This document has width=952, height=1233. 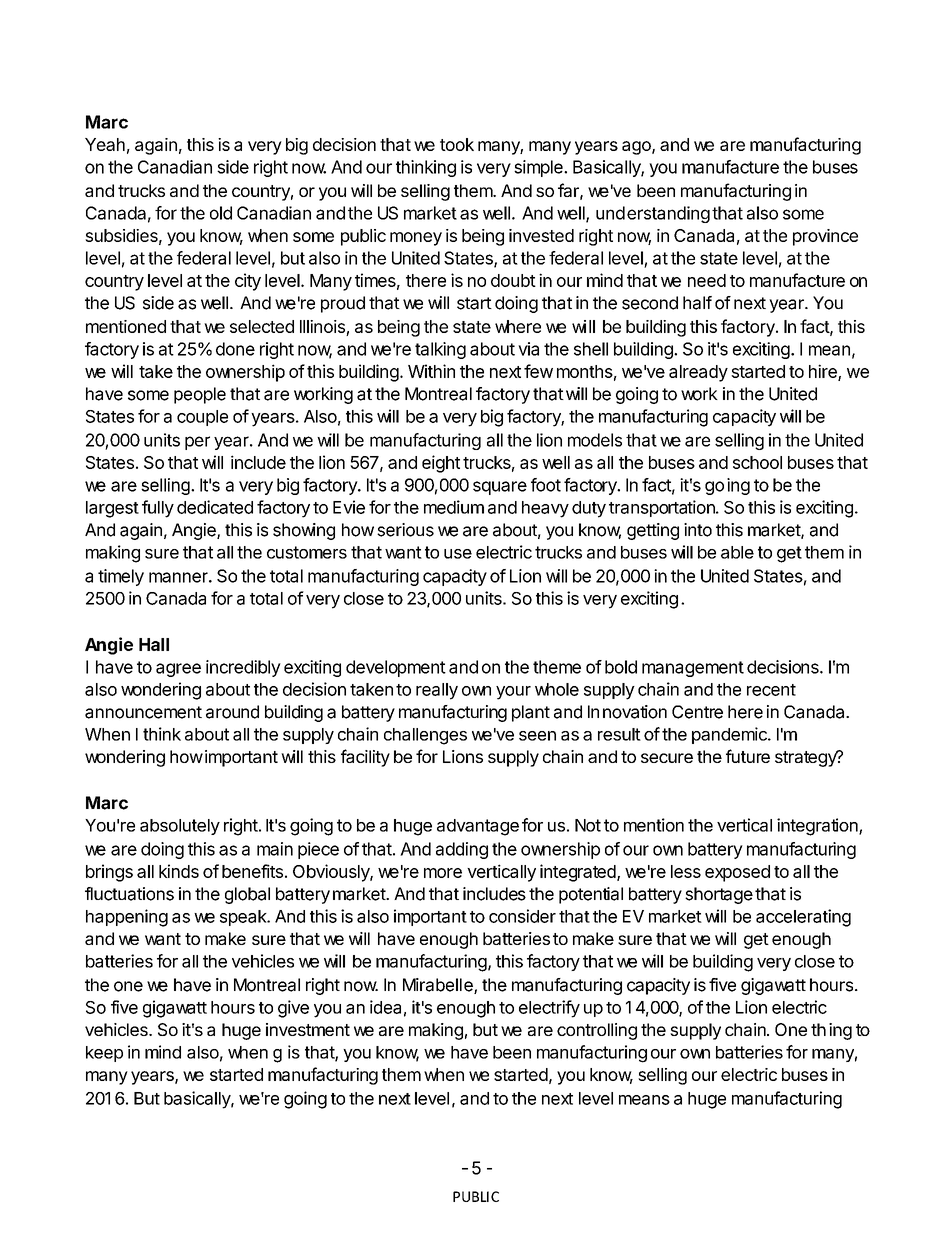 I want to click on took, so click(x=457, y=144).
